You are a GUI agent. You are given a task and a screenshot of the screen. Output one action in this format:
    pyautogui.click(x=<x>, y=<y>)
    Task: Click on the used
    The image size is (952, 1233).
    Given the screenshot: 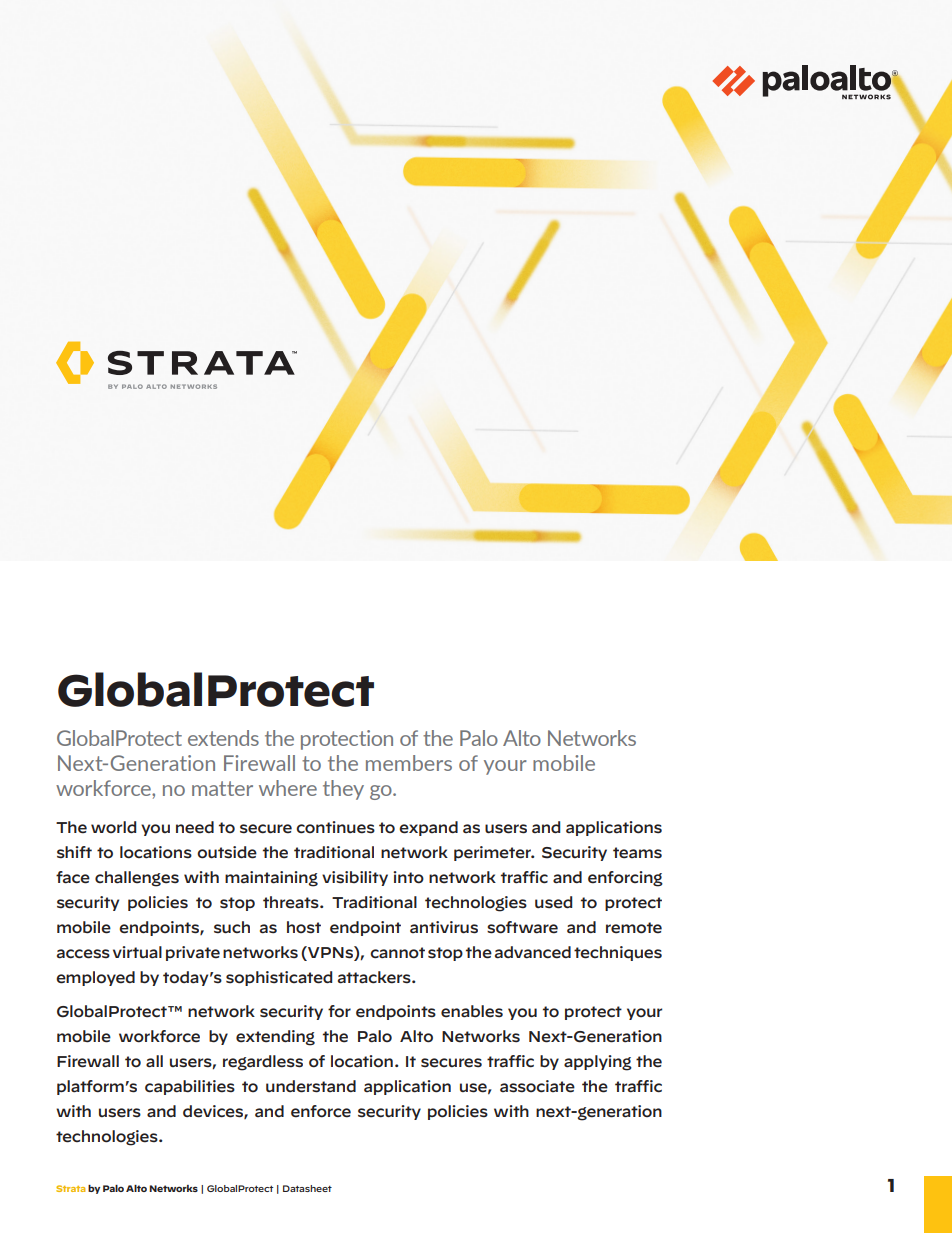 What is the action you would take?
    pyautogui.click(x=553, y=902)
